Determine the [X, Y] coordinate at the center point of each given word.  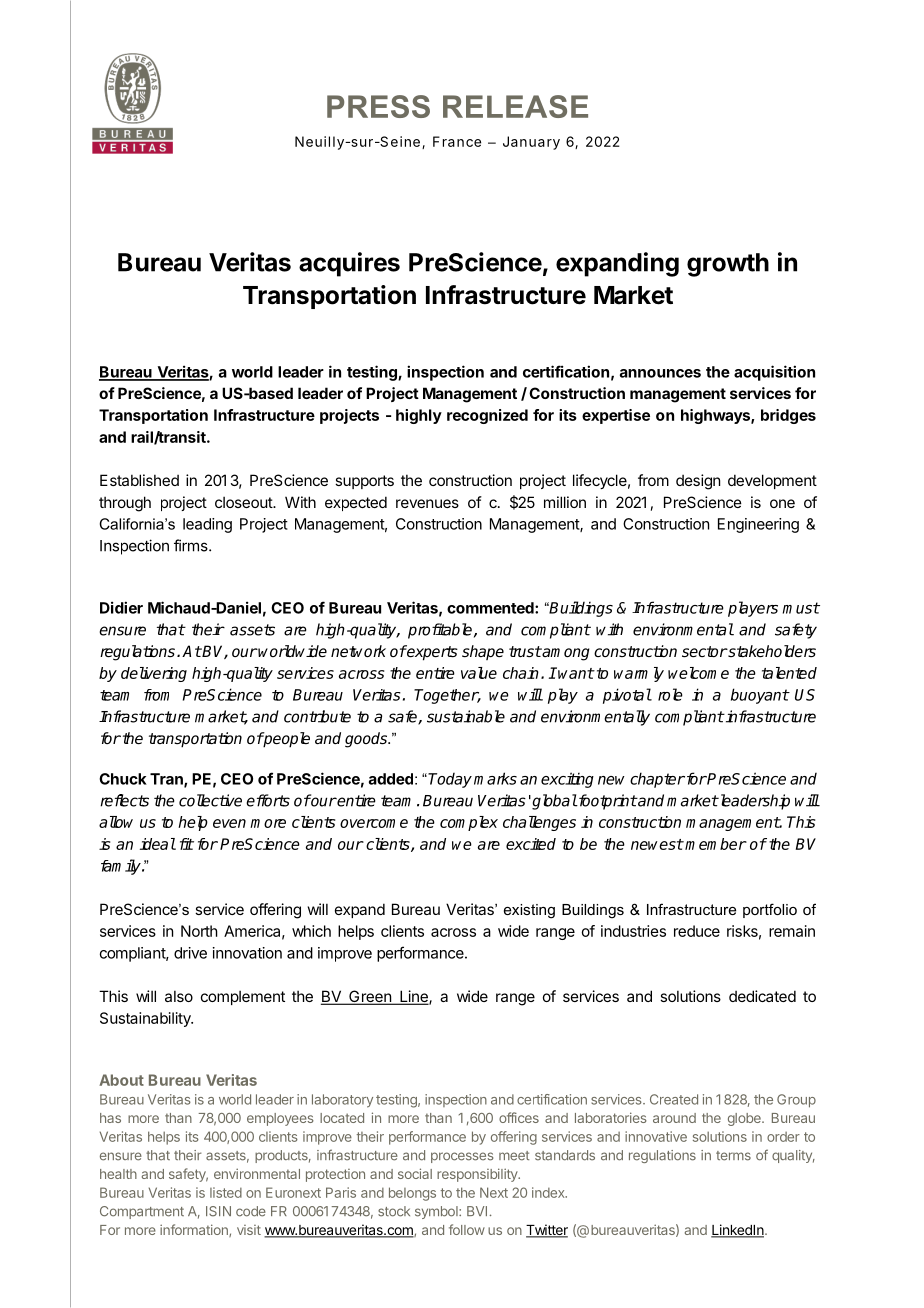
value [479, 673]
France [457, 141]
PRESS [378, 106]
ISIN [218, 1211]
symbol [437, 1212]
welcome [698, 673]
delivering [154, 674]
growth [728, 265]
